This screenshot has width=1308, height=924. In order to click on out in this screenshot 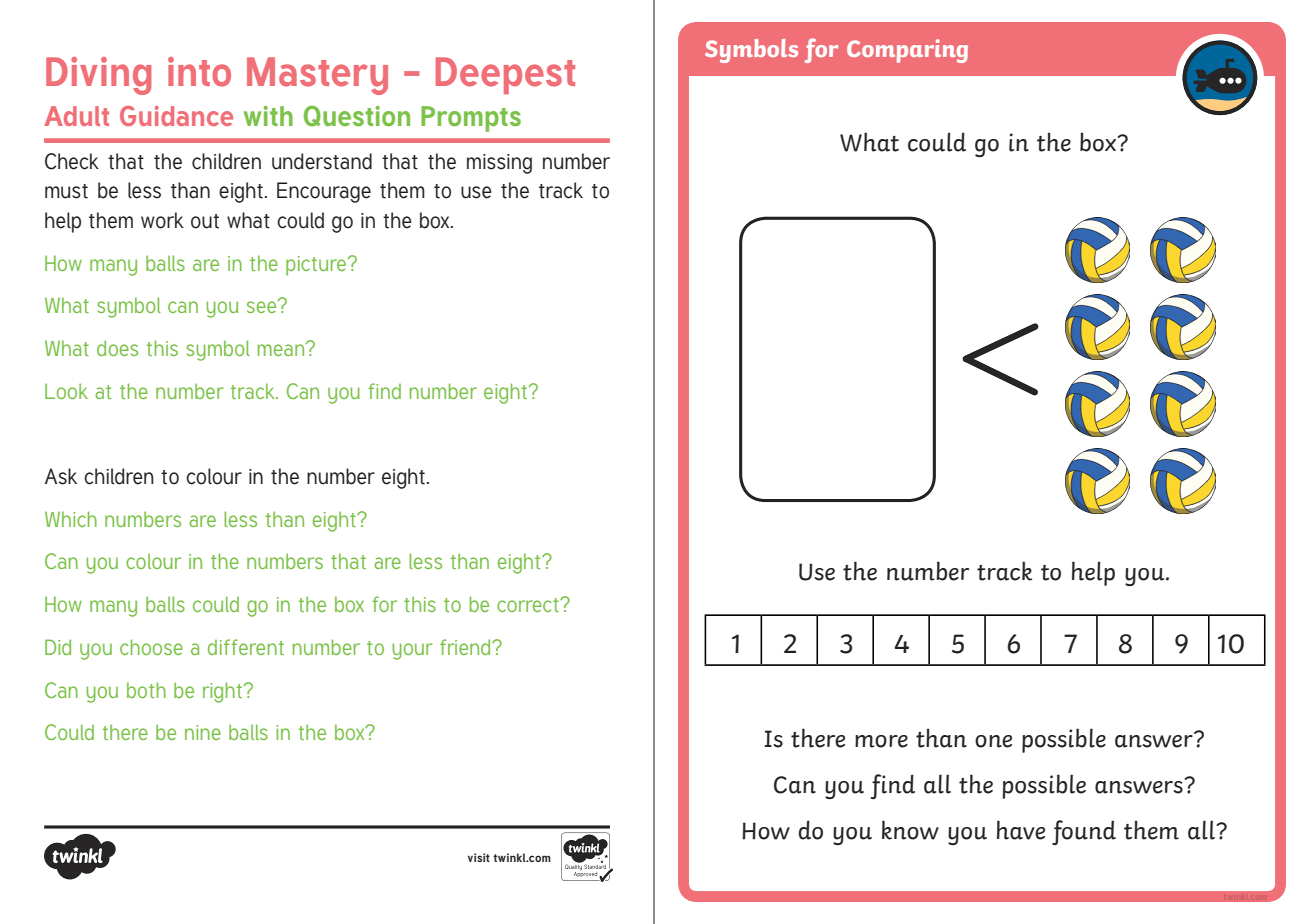, I will do `click(205, 221)`.
